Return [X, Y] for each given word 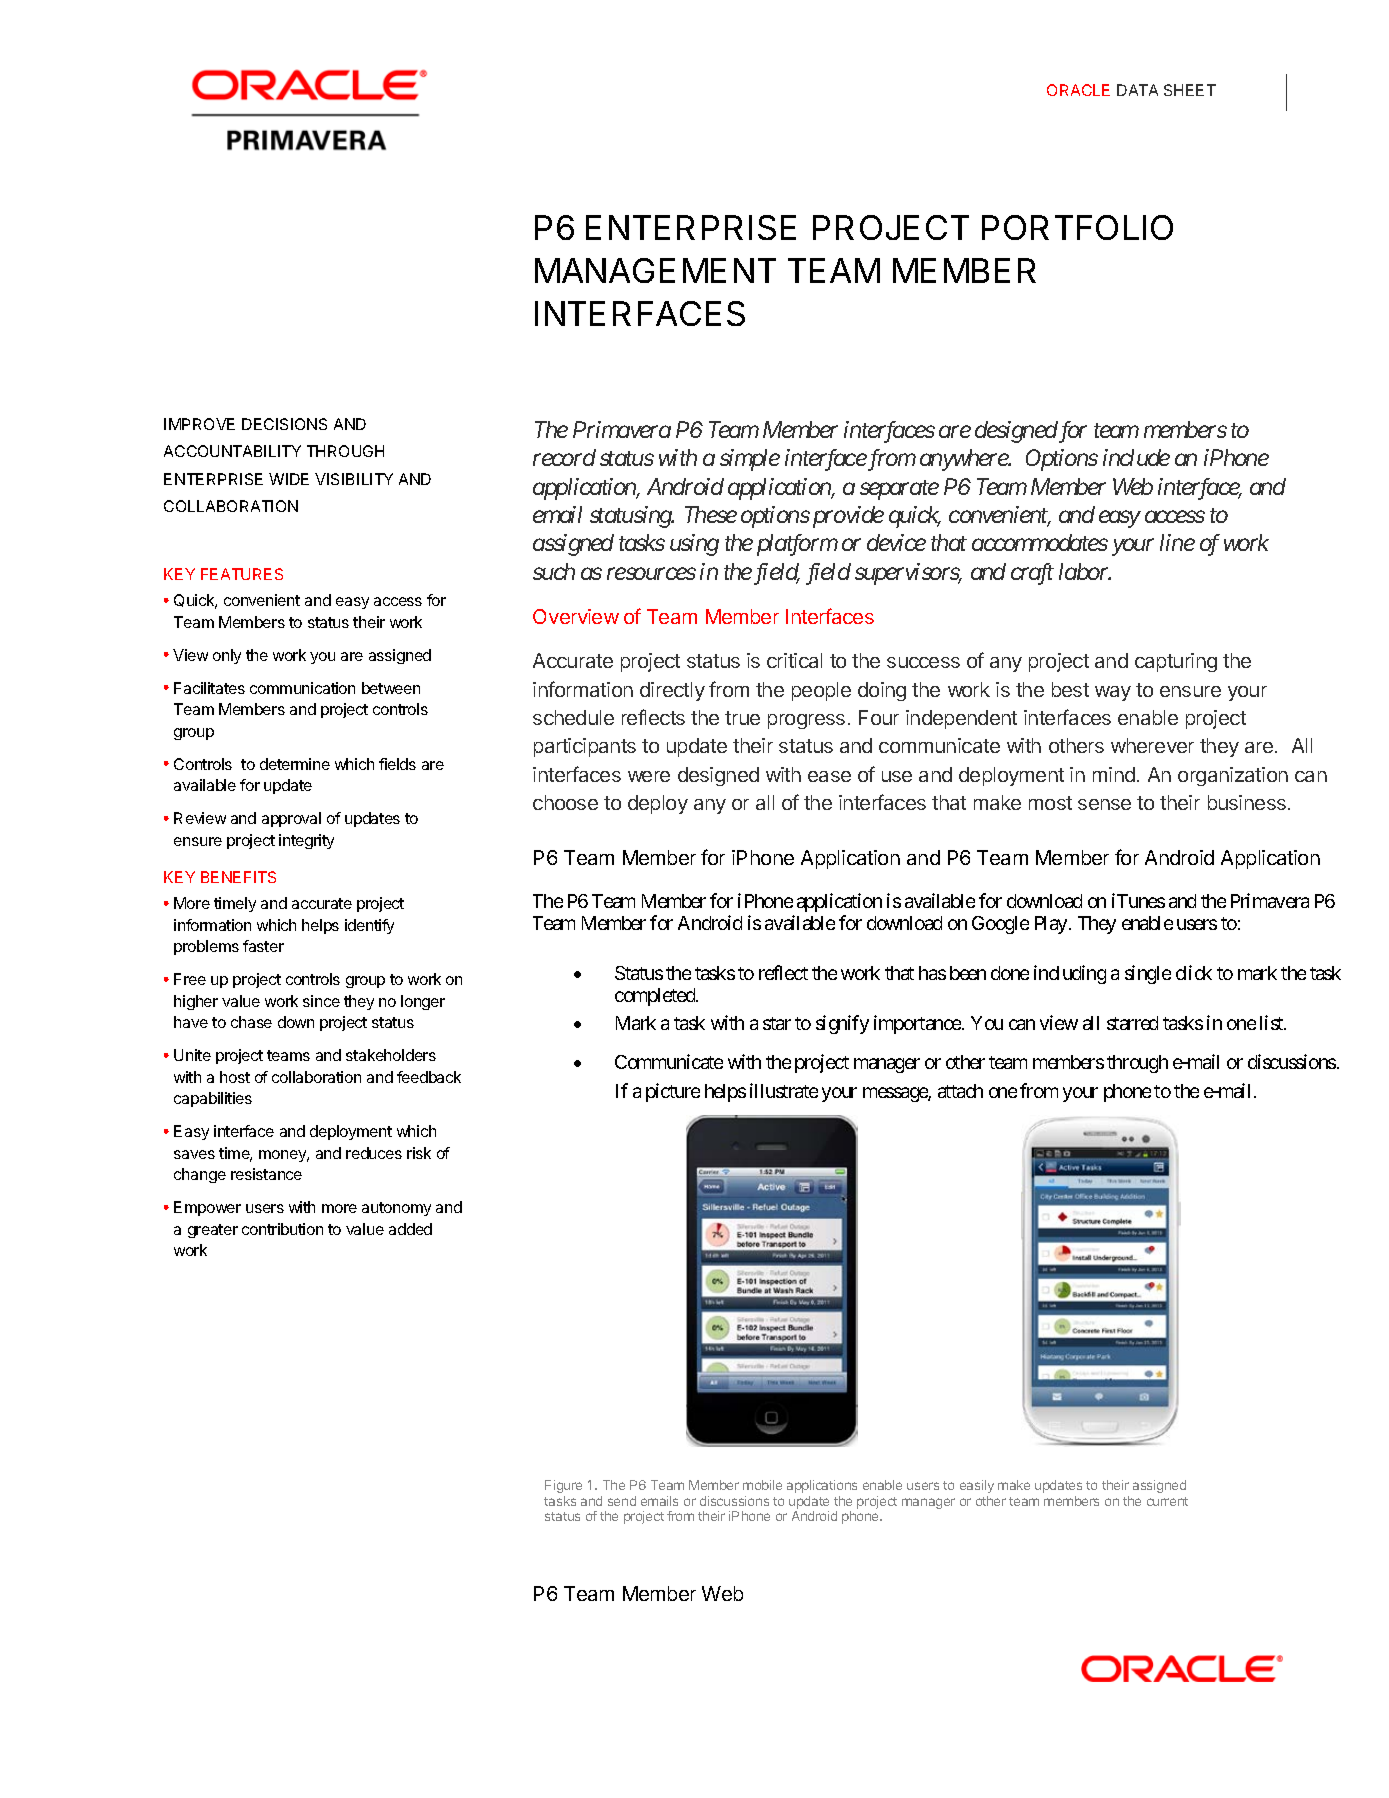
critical [794, 660]
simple [750, 460]
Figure [563, 1486]
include [1136, 457]
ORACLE [1078, 90]
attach [960, 1091]
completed [656, 997]
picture [673, 1092]
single [1148, 974]
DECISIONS [284, 424]
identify [369, 926]
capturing [1176, 662]
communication [302, 688]
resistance [266, 1174]
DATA [1137, 90]
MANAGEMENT [655, 270]
